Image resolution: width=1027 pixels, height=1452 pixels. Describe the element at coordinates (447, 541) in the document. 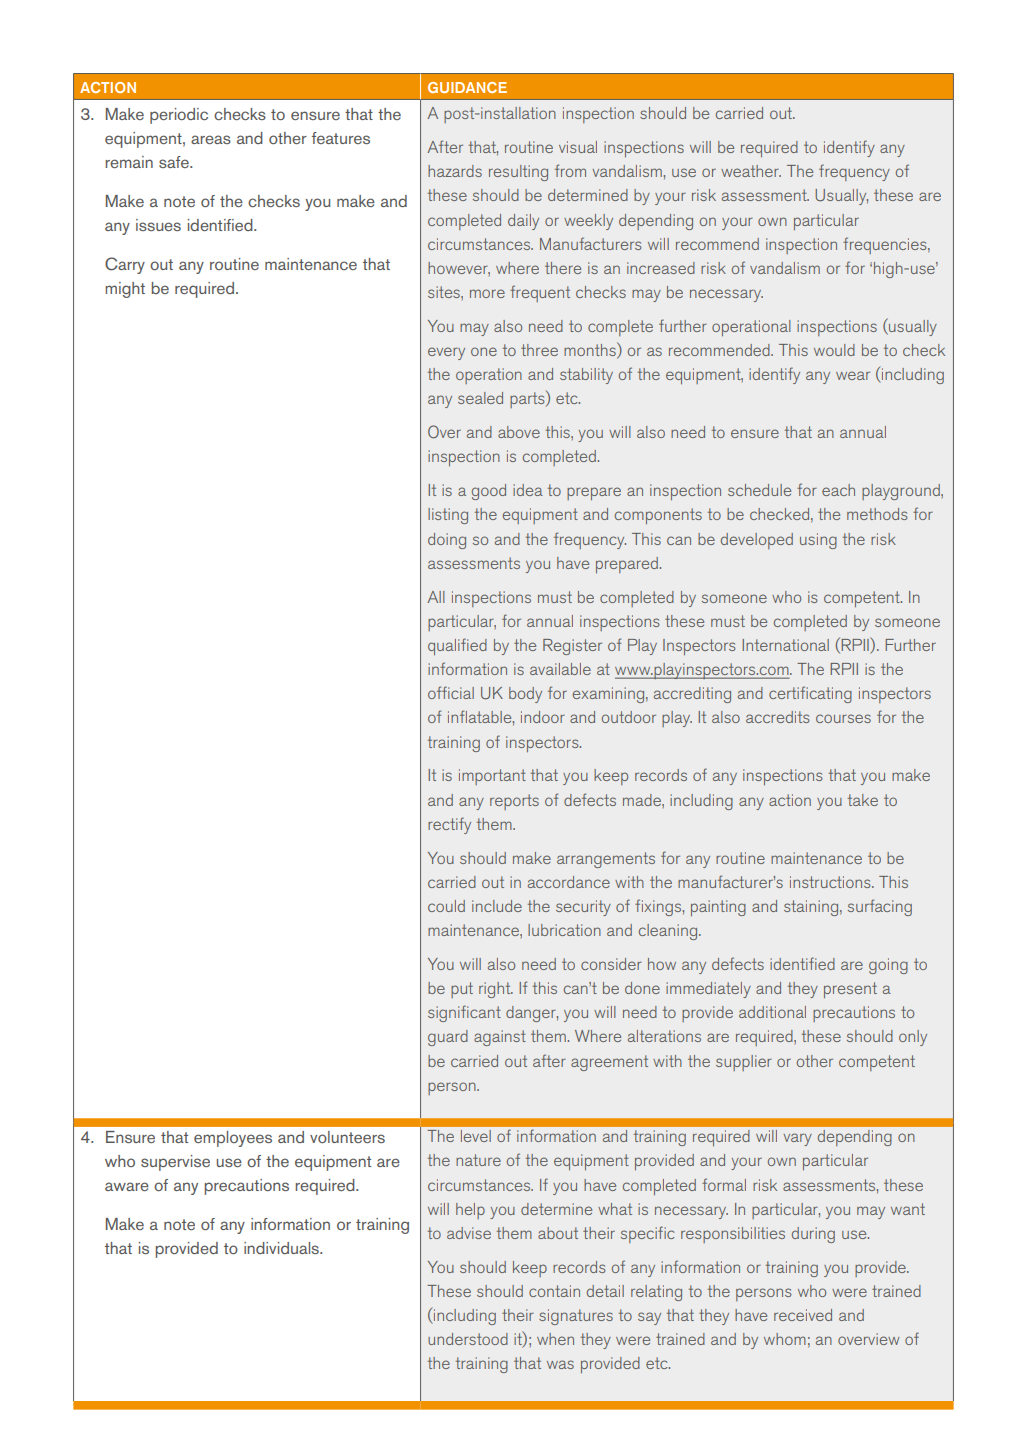

I see `doing` at that location.
